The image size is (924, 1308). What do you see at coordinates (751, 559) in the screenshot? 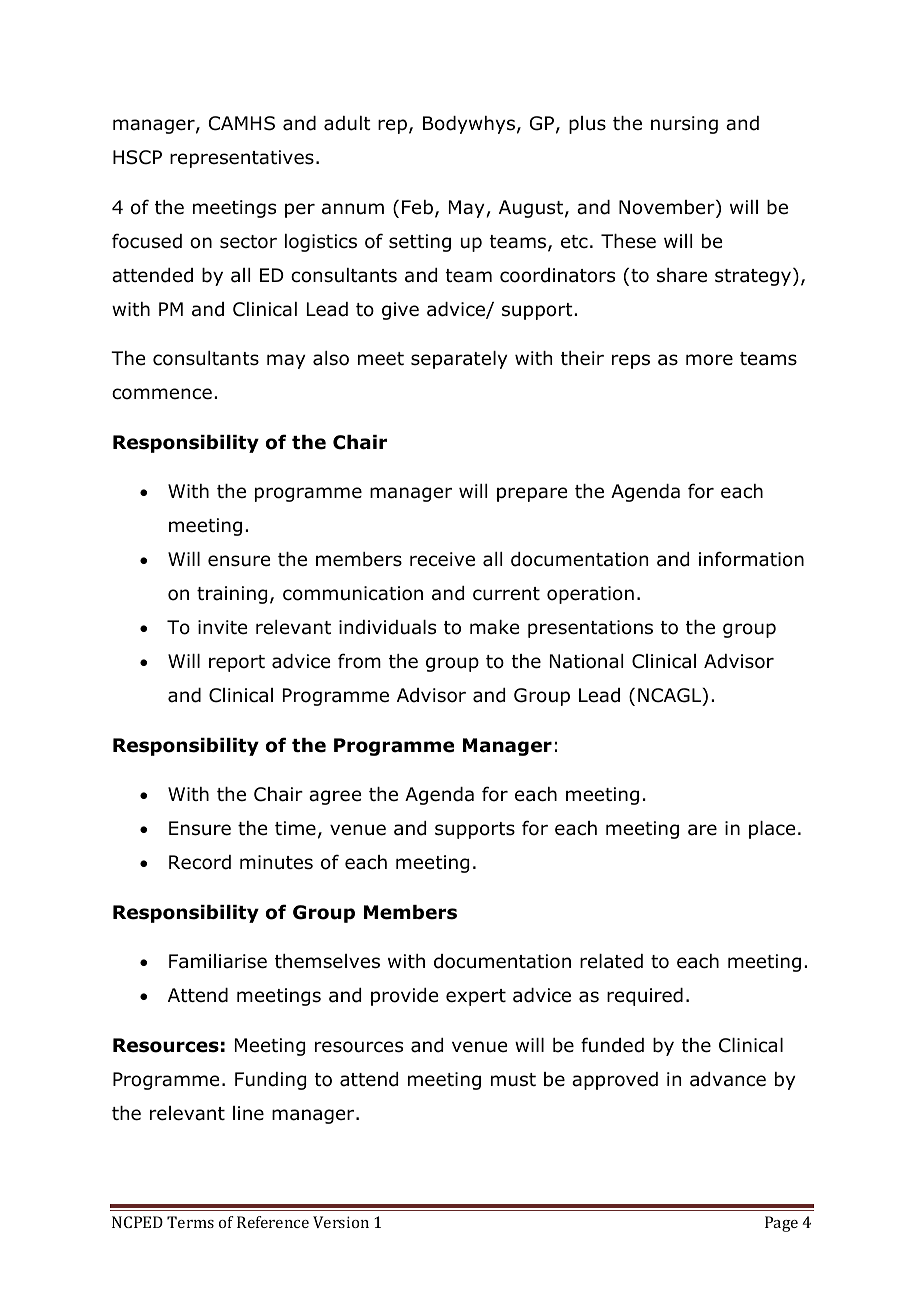
I see `information` at bounding box center [751, 559].
